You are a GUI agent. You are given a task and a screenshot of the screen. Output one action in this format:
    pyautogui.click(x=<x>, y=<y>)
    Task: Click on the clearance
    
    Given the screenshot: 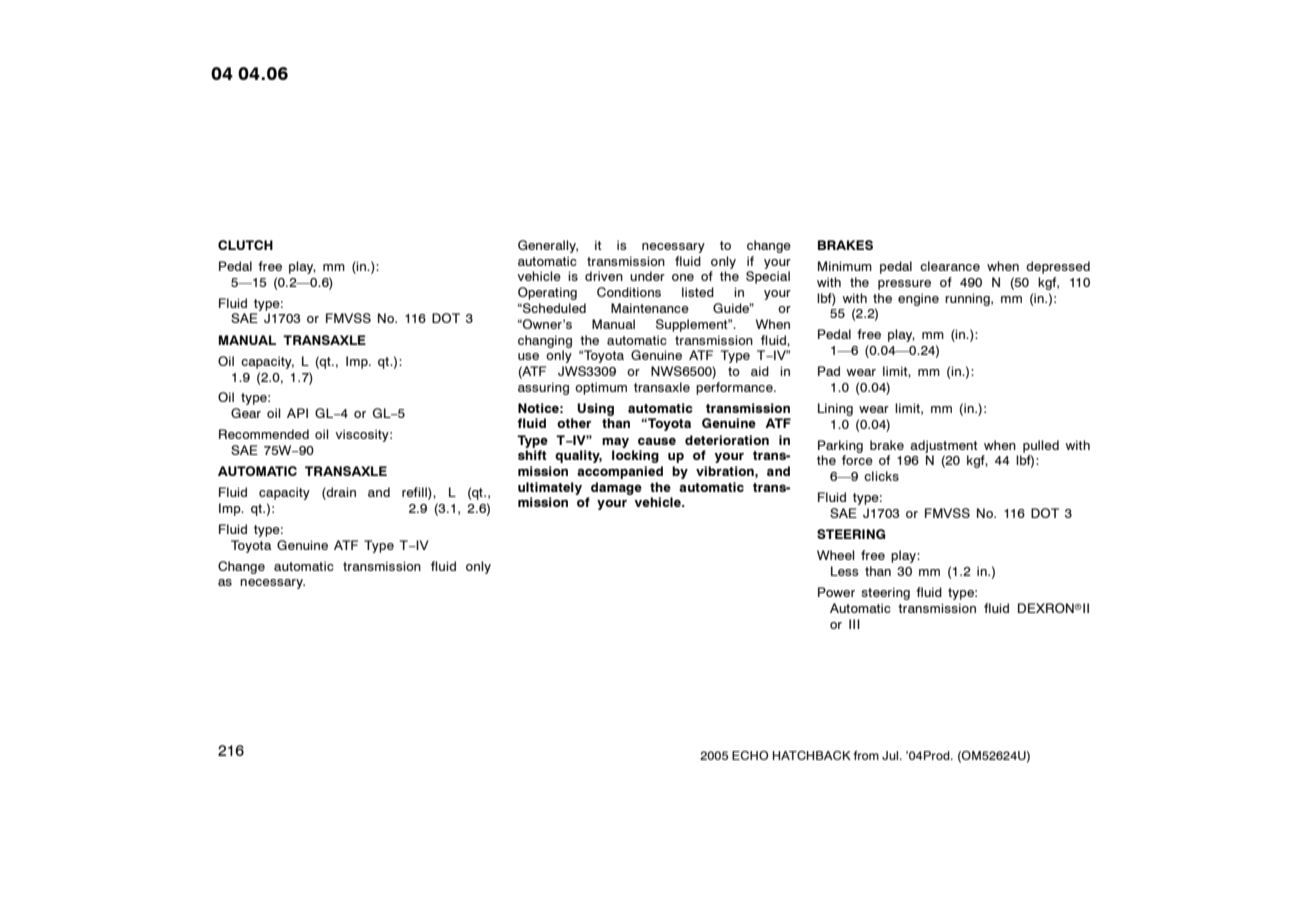 What is the action you would take?
    pyautogui.click(x=950, y=266)
